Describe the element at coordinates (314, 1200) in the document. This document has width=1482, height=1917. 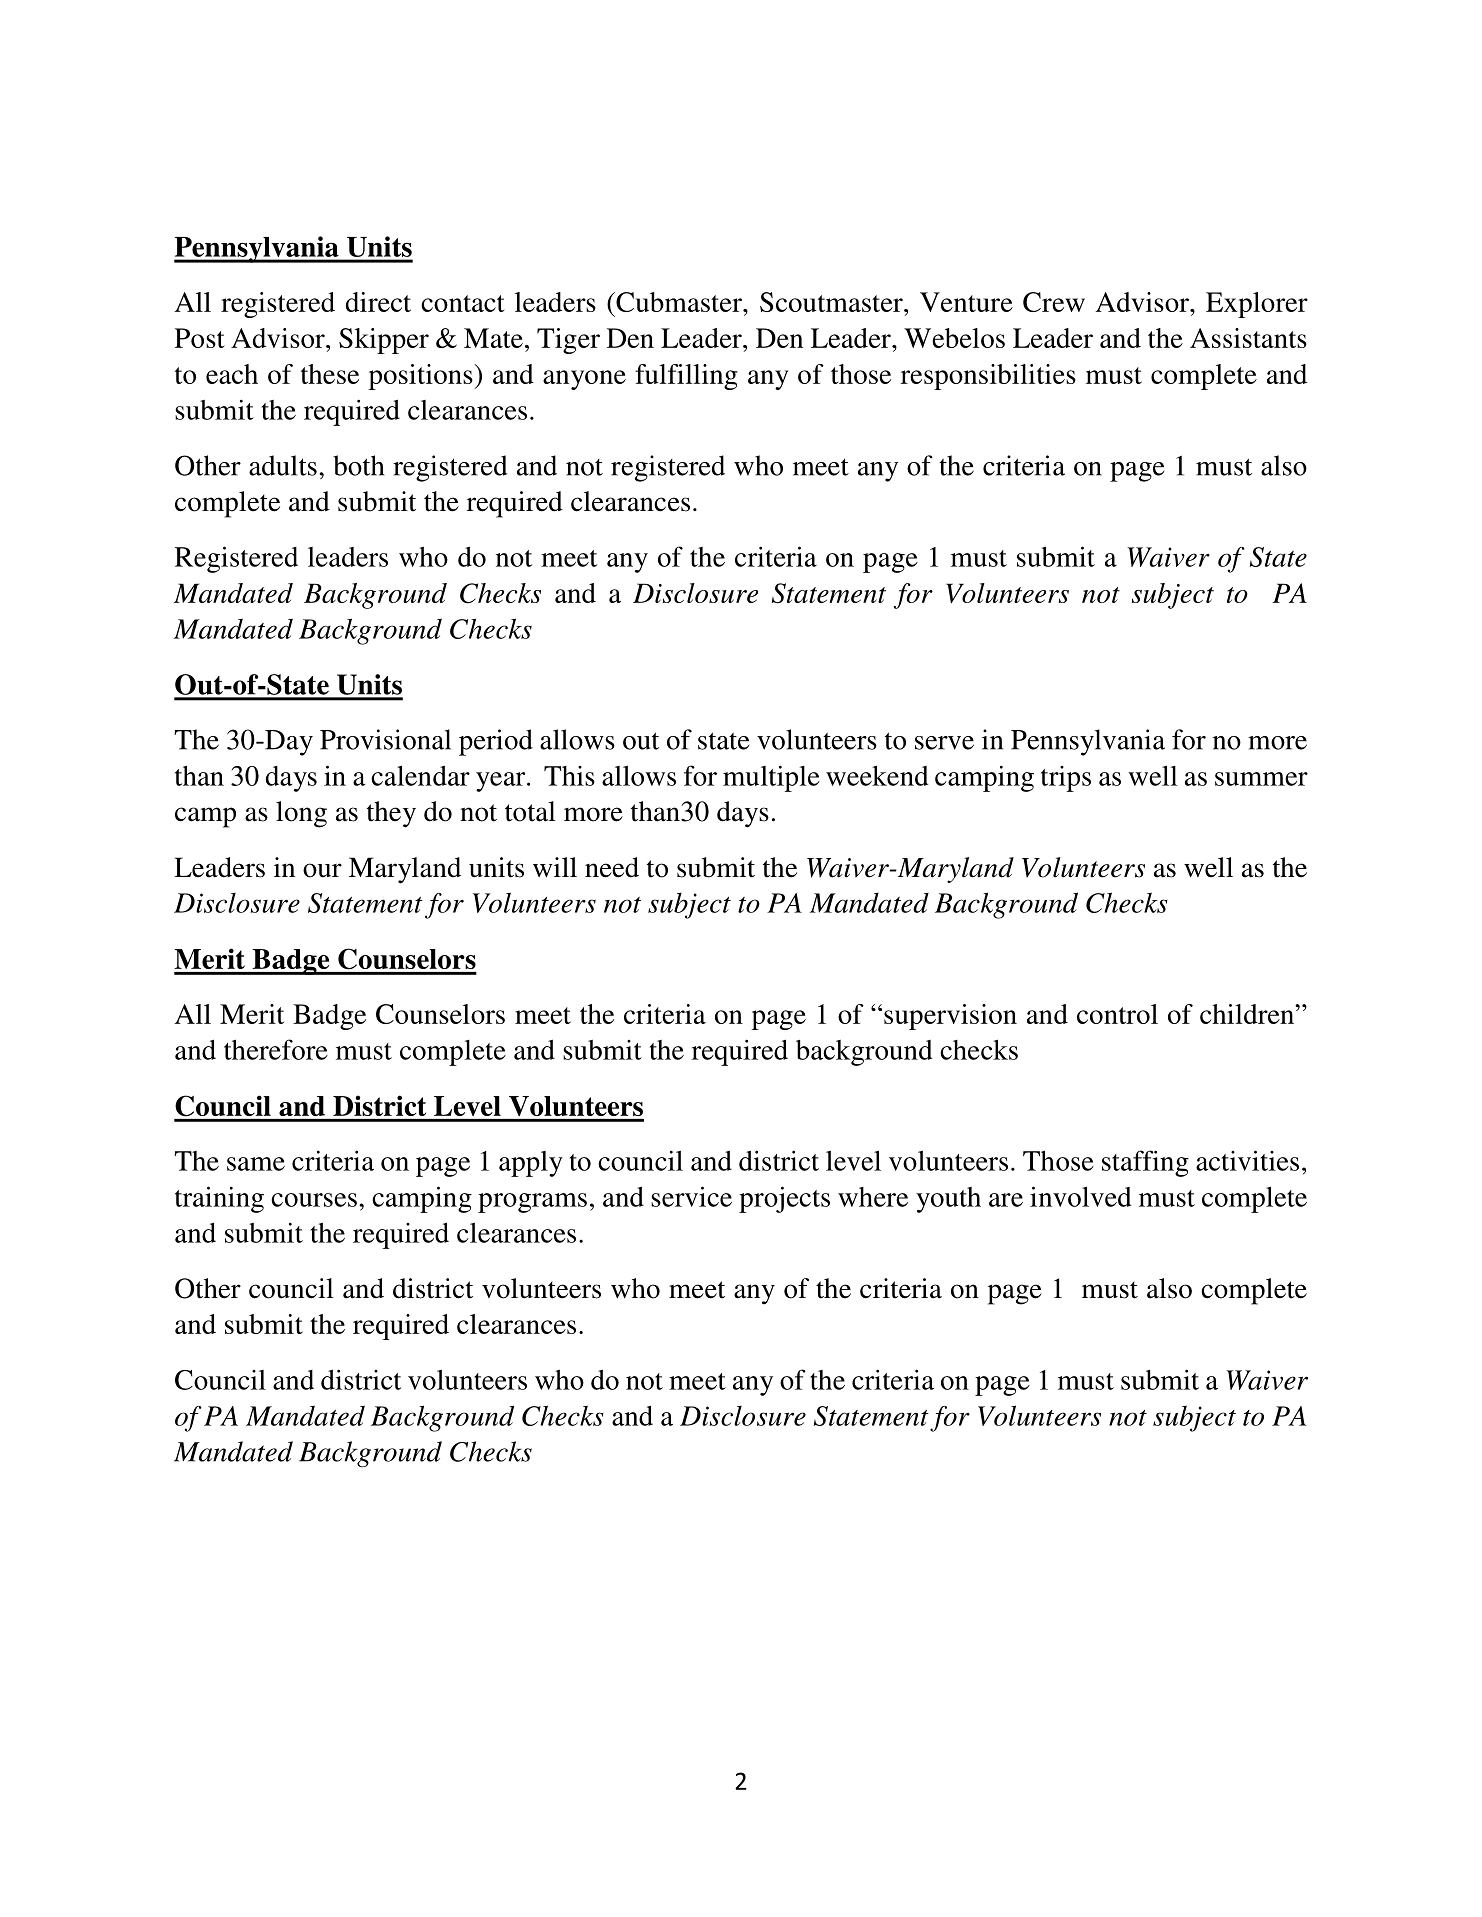
I see `courses` at that location.
